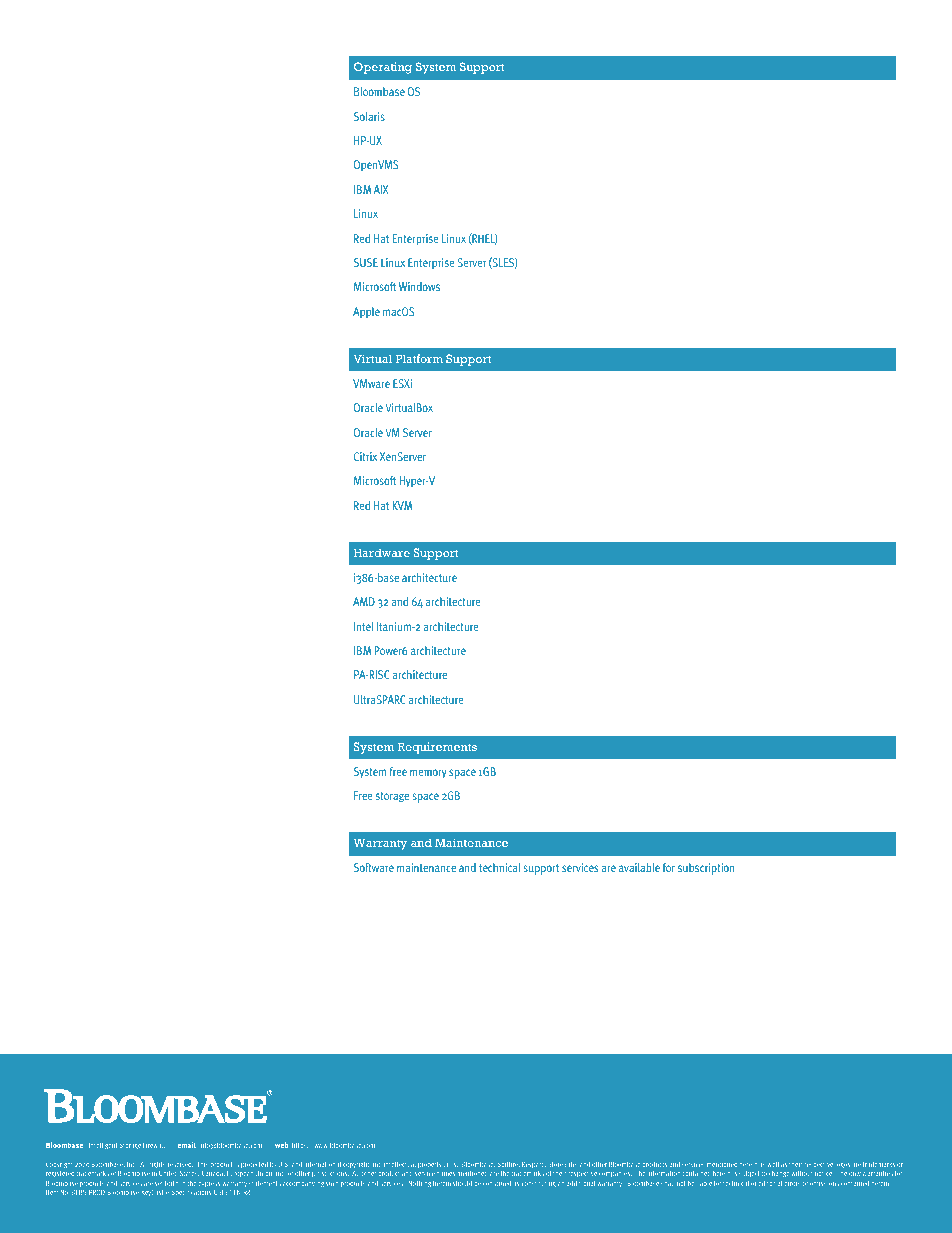 The image size is (952, 1233). Describe the element at coordinates (374, 867) in the page. I see `Software` at that location.
